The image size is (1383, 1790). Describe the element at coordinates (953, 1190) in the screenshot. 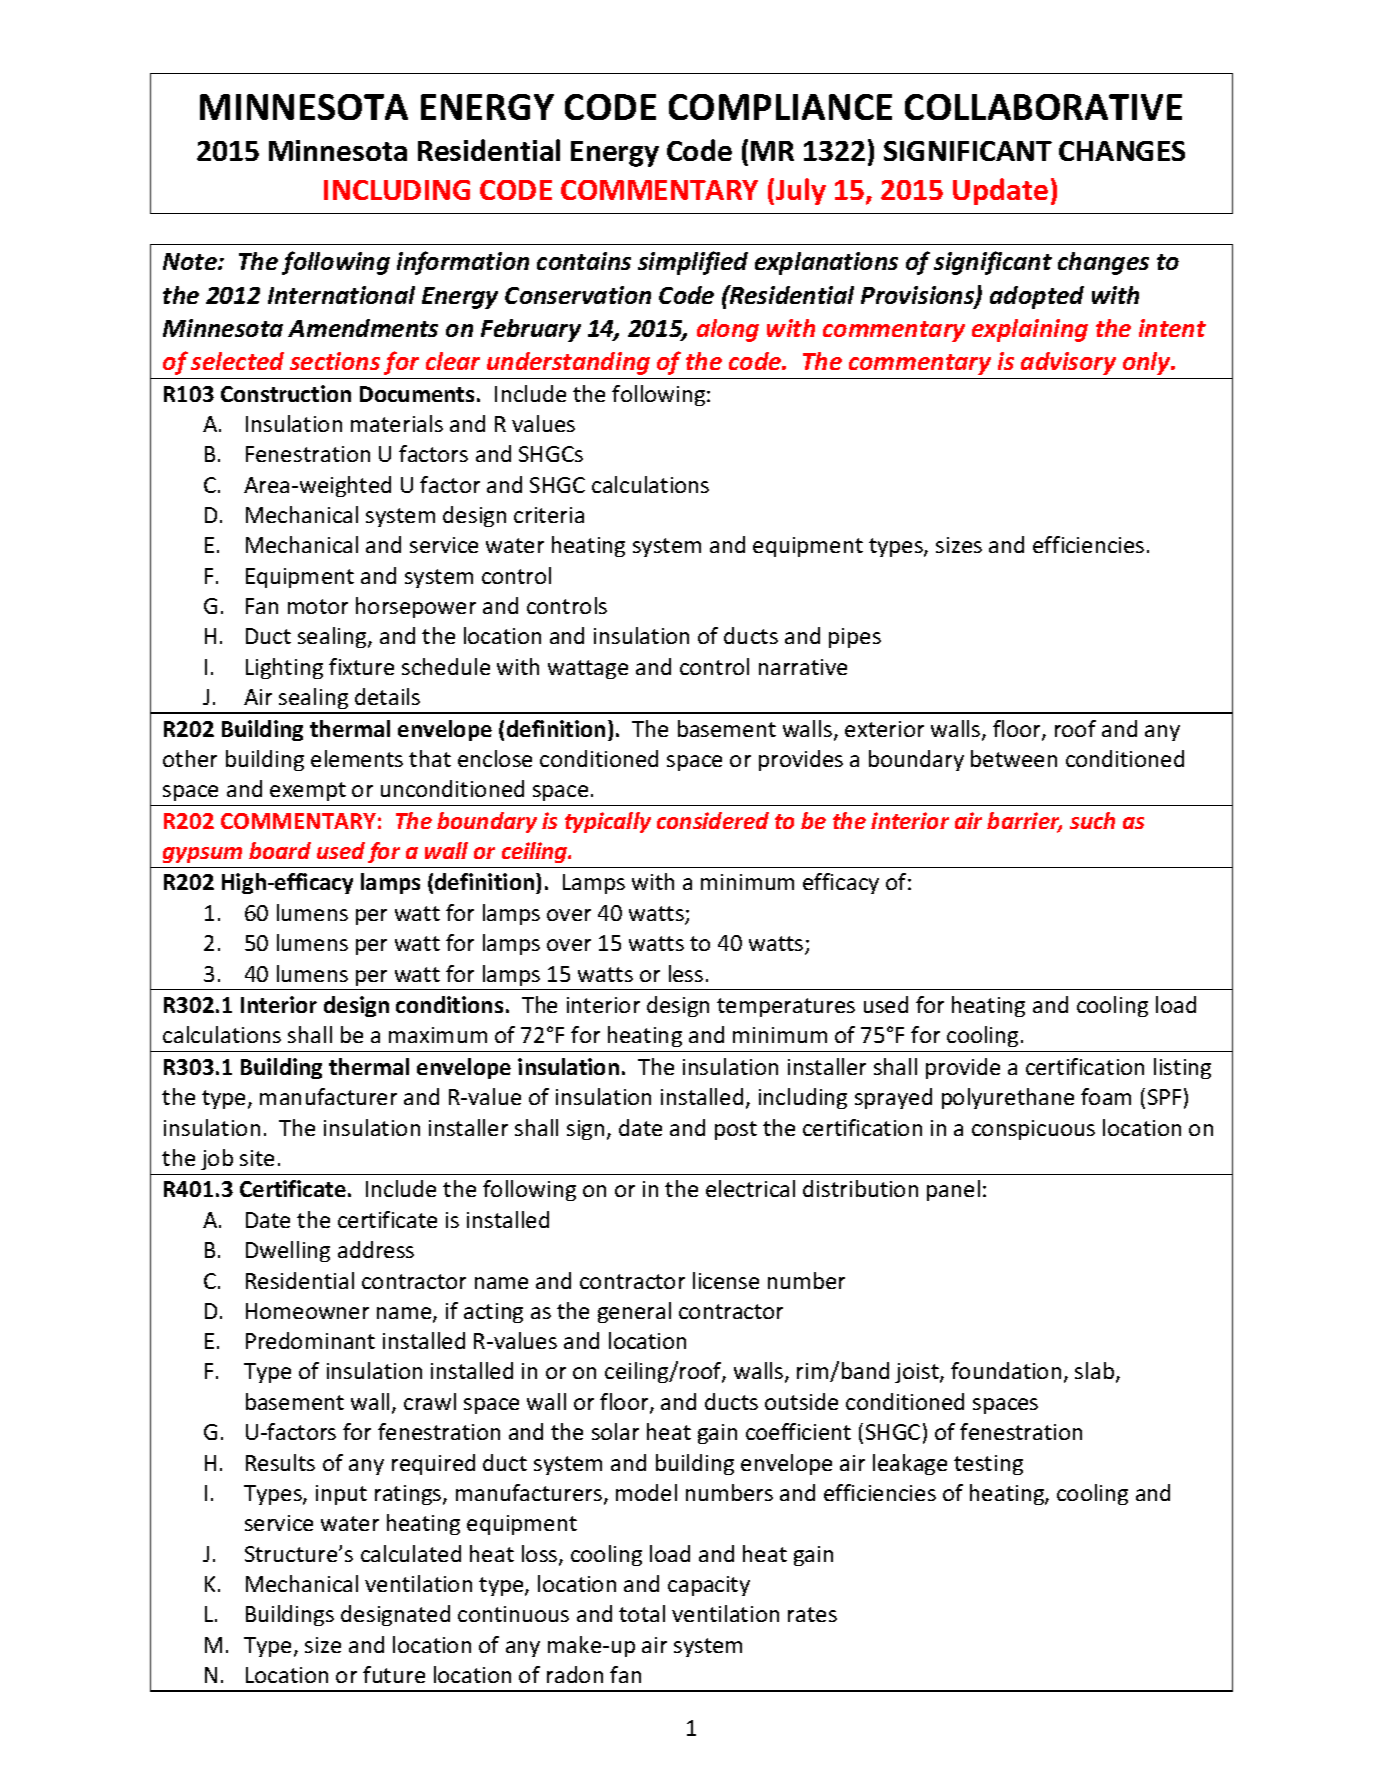

I see `panel` at that location.
